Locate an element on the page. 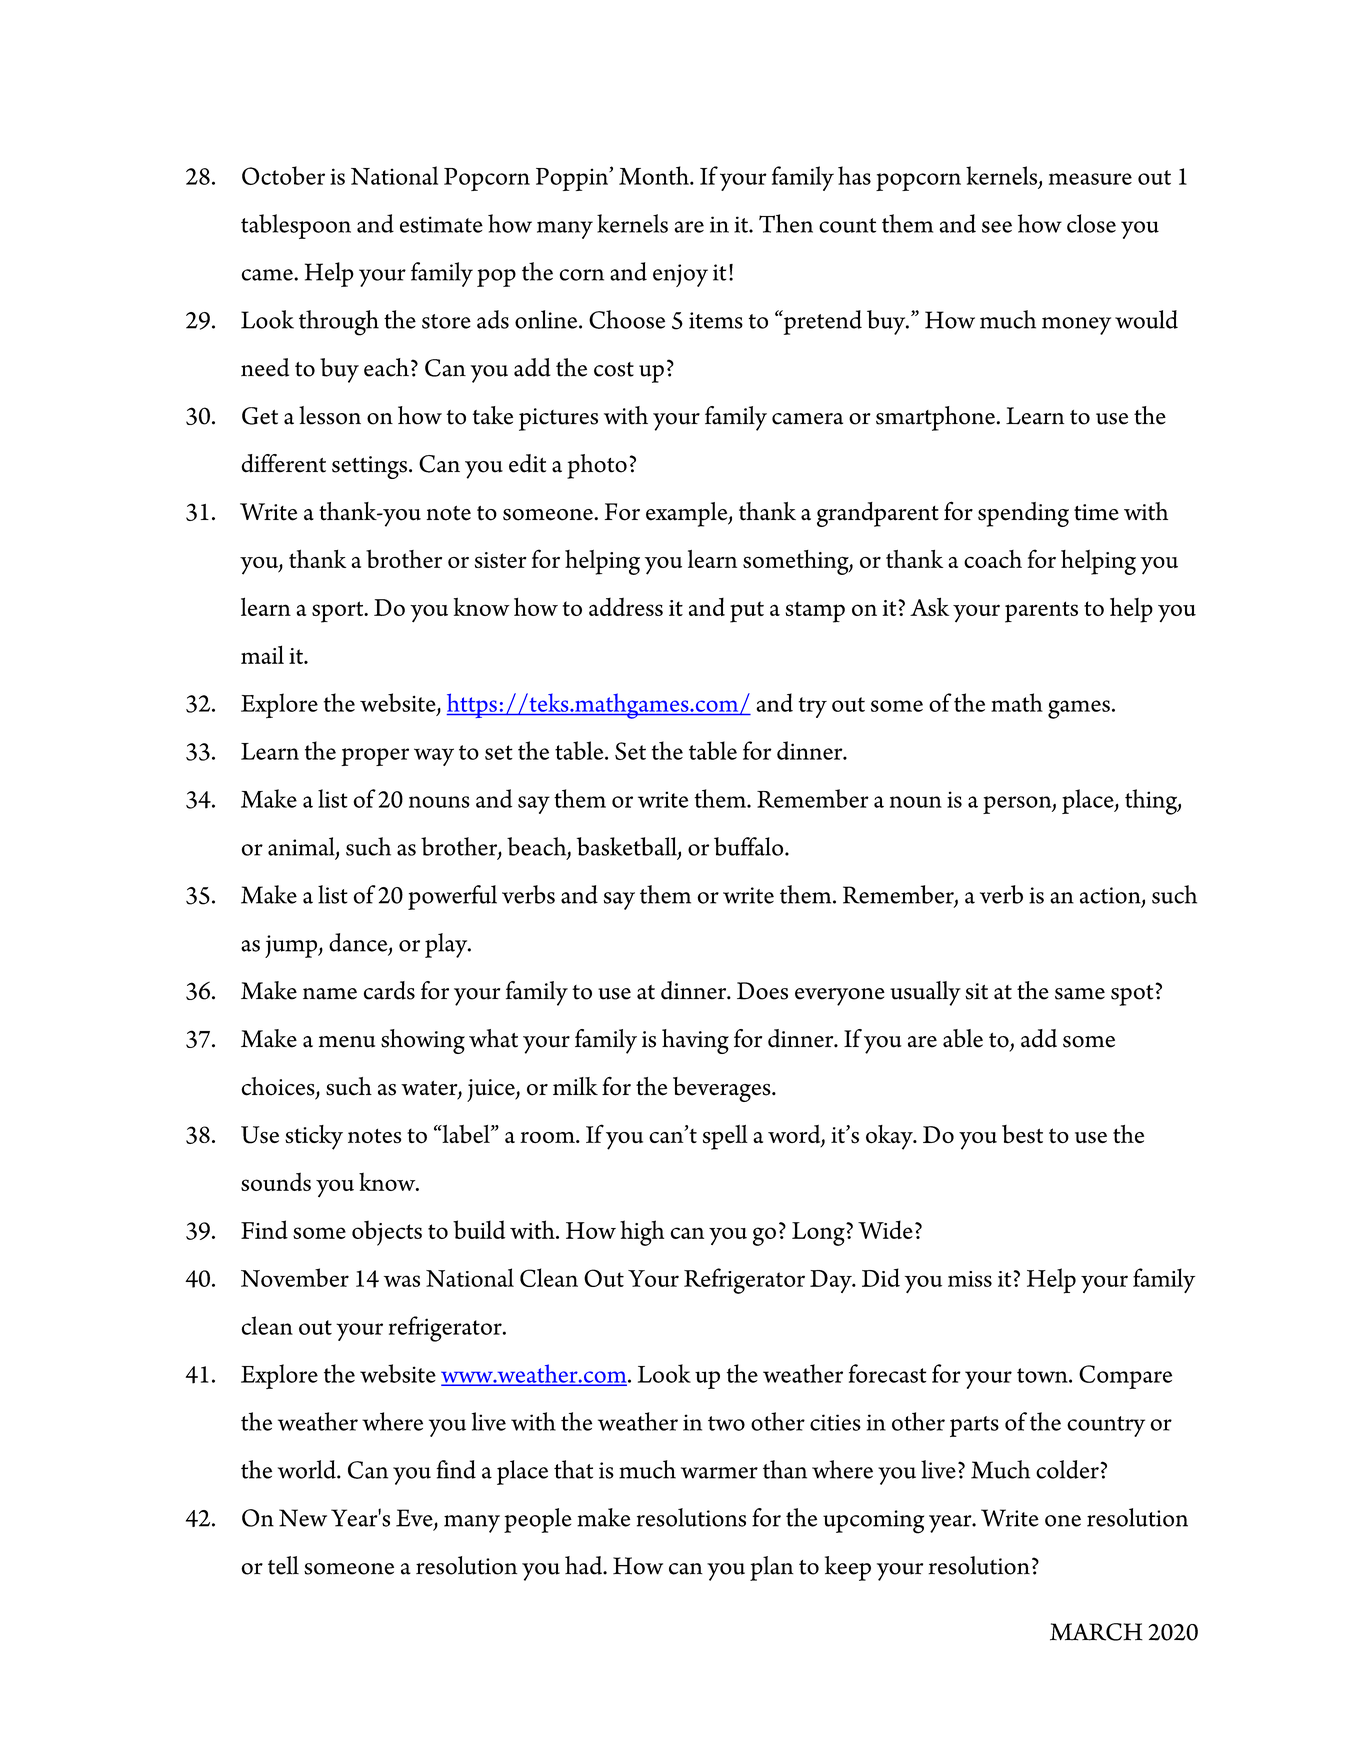  estimate is located at coordinates (441, 224).
